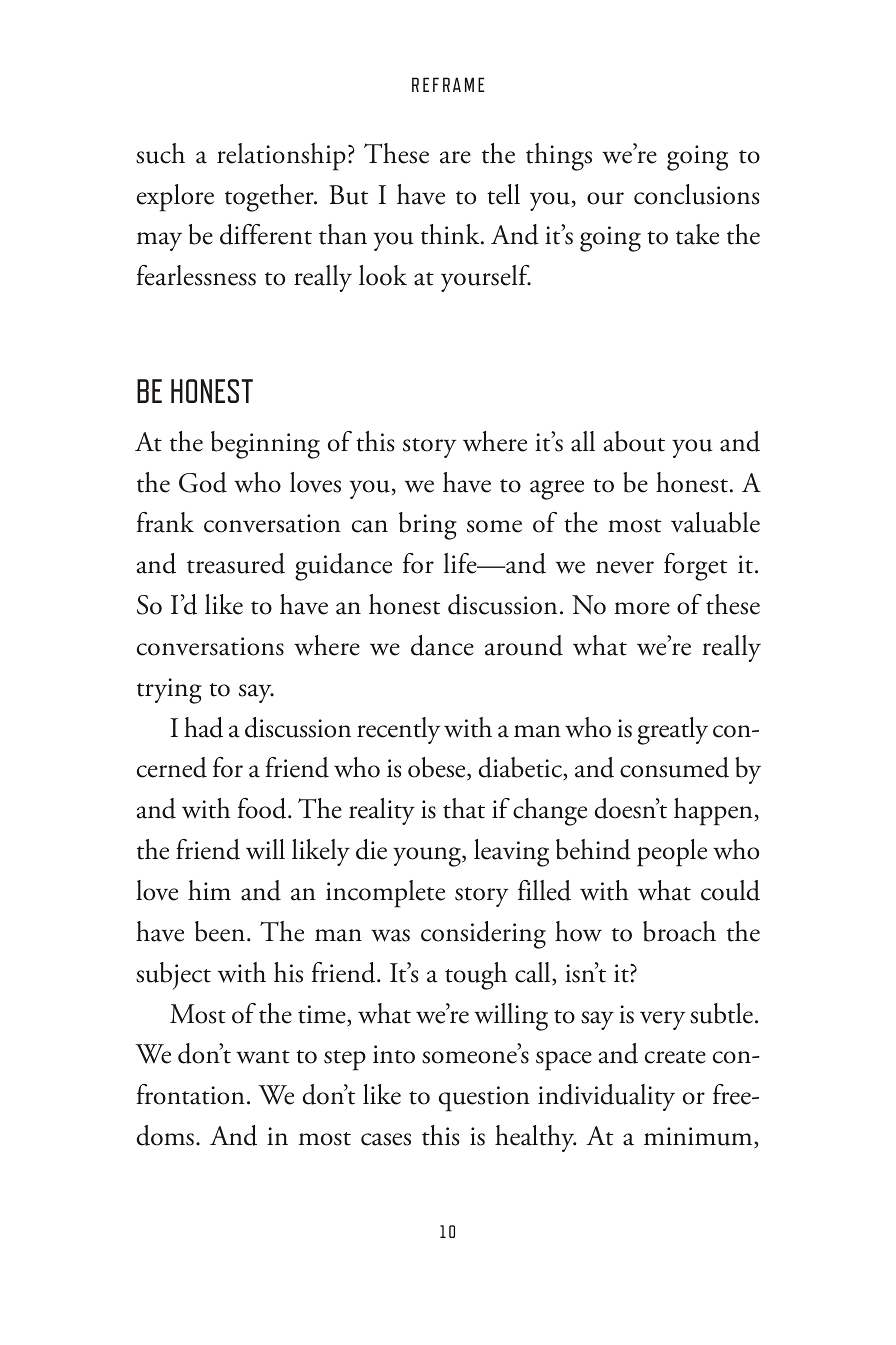 The image size is (896, 1345). I want to click on are, so click(455, 157).
